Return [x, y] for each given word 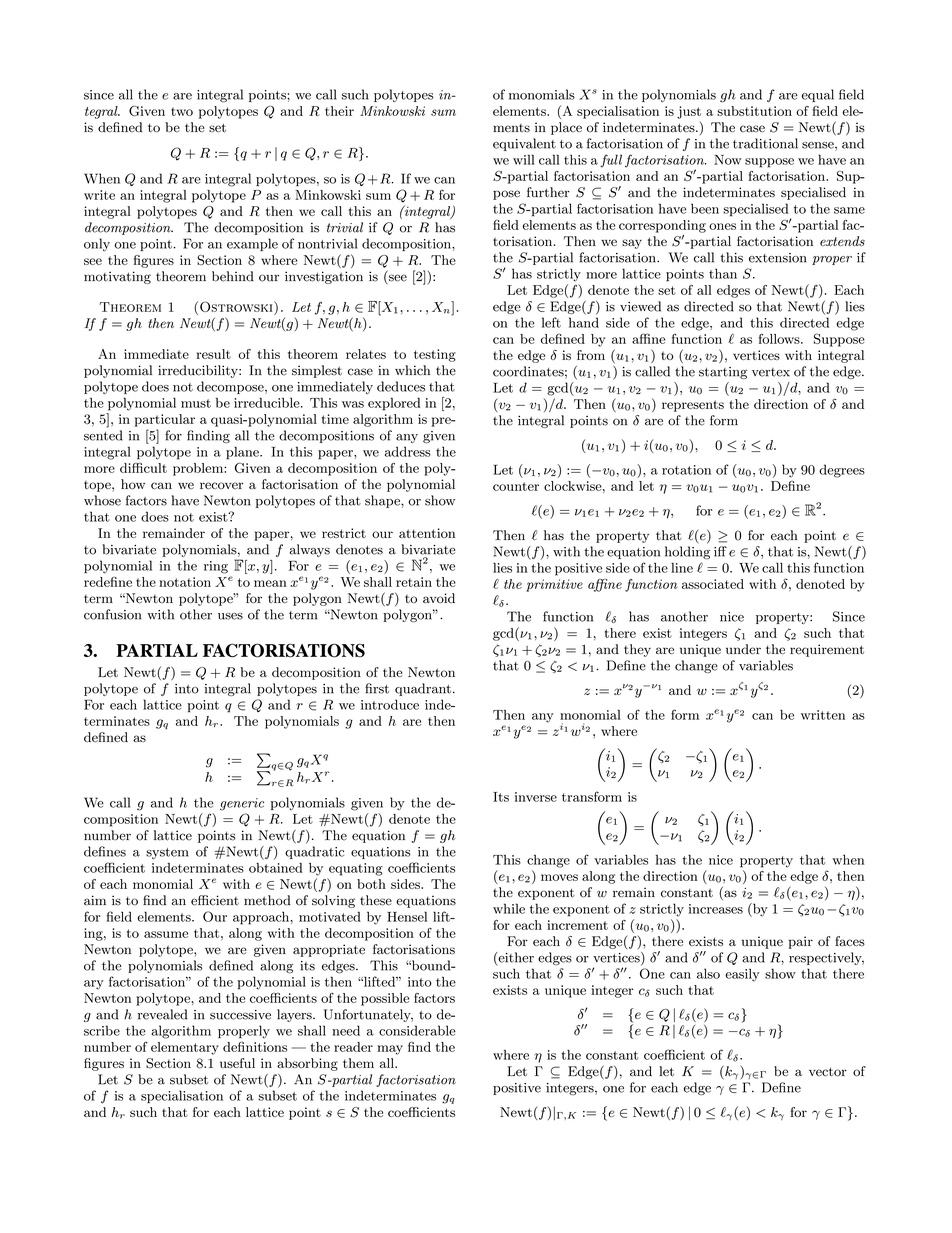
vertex [771, 372]
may [390, 1050]
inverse [536, 797]
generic [242, 804]
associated [713, 584]
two [182, 111]
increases [716, 909]
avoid [439, 598]
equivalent [524, 144]
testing [435, 355]
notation [185, 582]
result [213, 354]
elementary [185, 1048]
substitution [754, 111]
